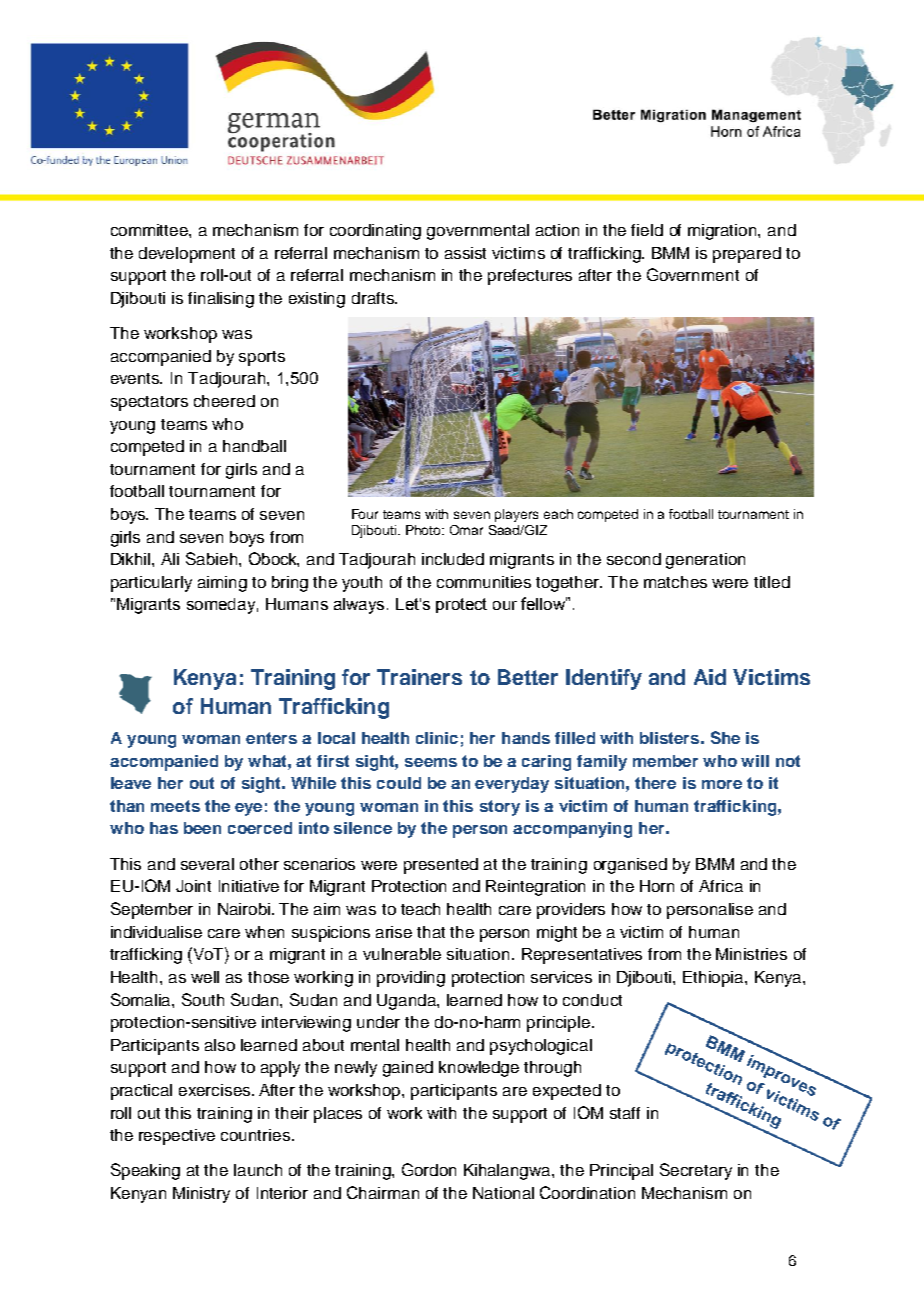 This screenshot has height=1309, width=924. I want to click on generation, so click(705, 561).
